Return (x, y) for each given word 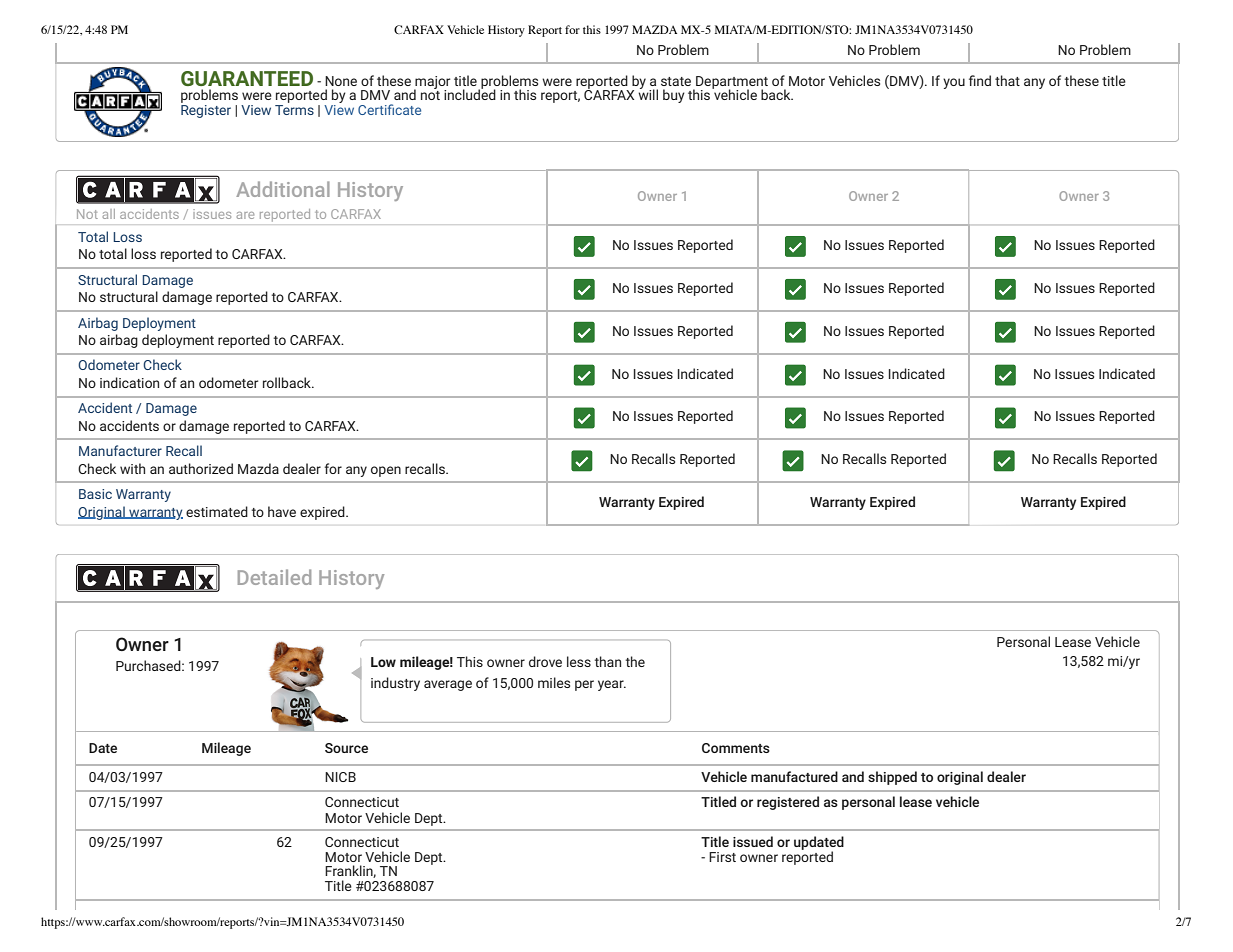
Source (346, 748)
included (470, 93)
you (954, 83)
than (607, 661)
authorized (201, 468)
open (386, 471)
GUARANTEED (247, 78)
